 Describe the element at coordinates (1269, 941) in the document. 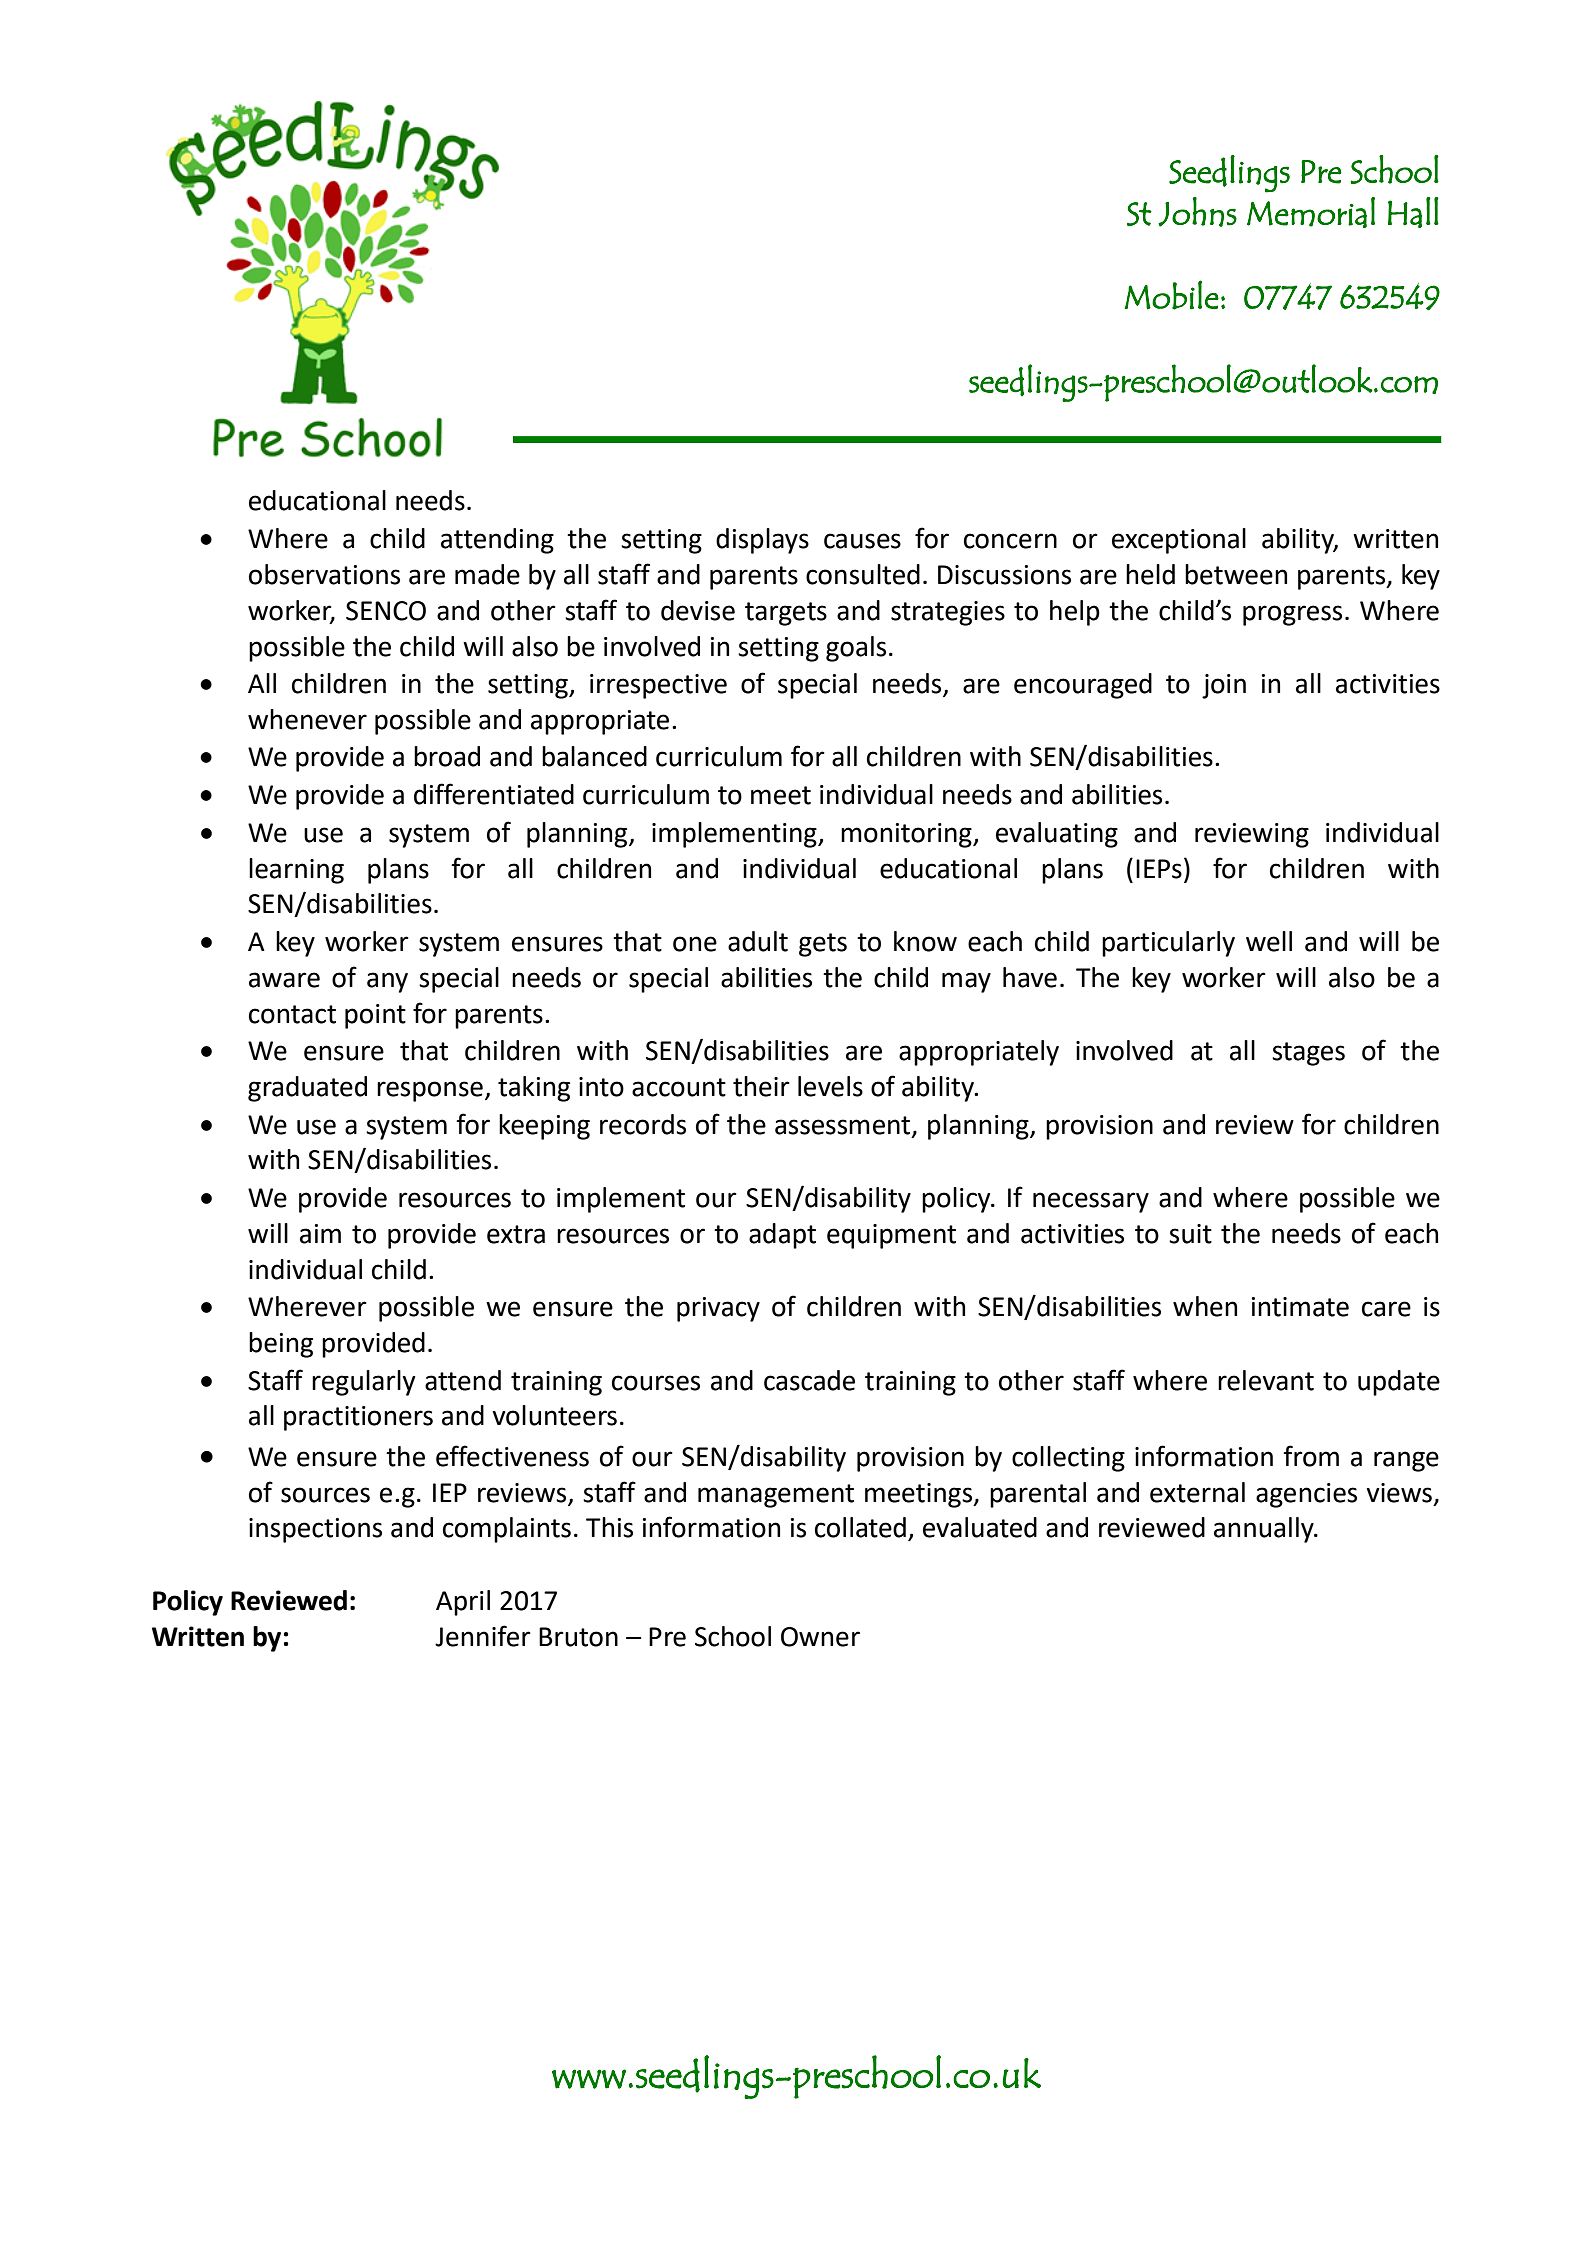

I see `well` at that location.
